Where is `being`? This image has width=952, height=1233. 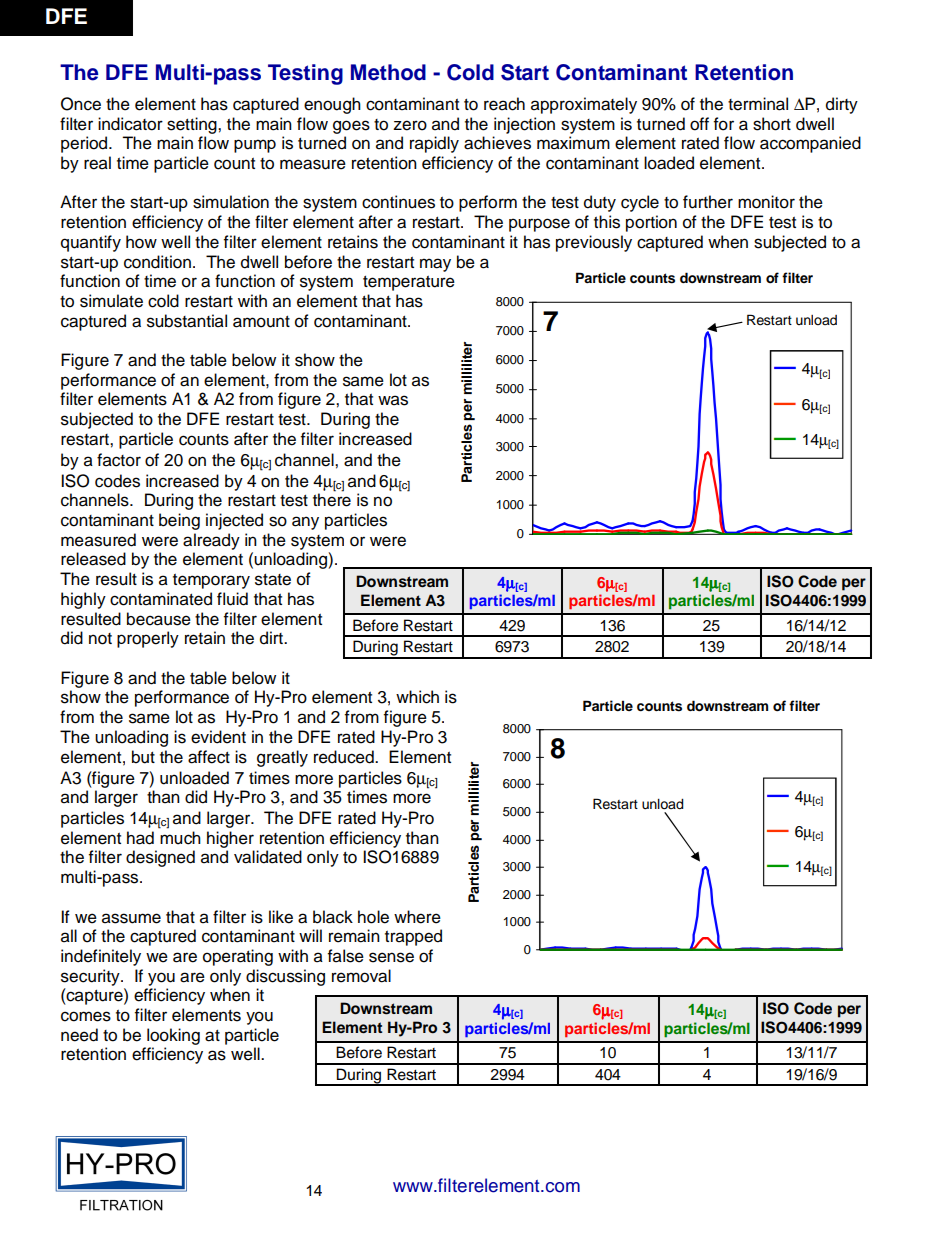 being is located at coordinates (179, 521).
